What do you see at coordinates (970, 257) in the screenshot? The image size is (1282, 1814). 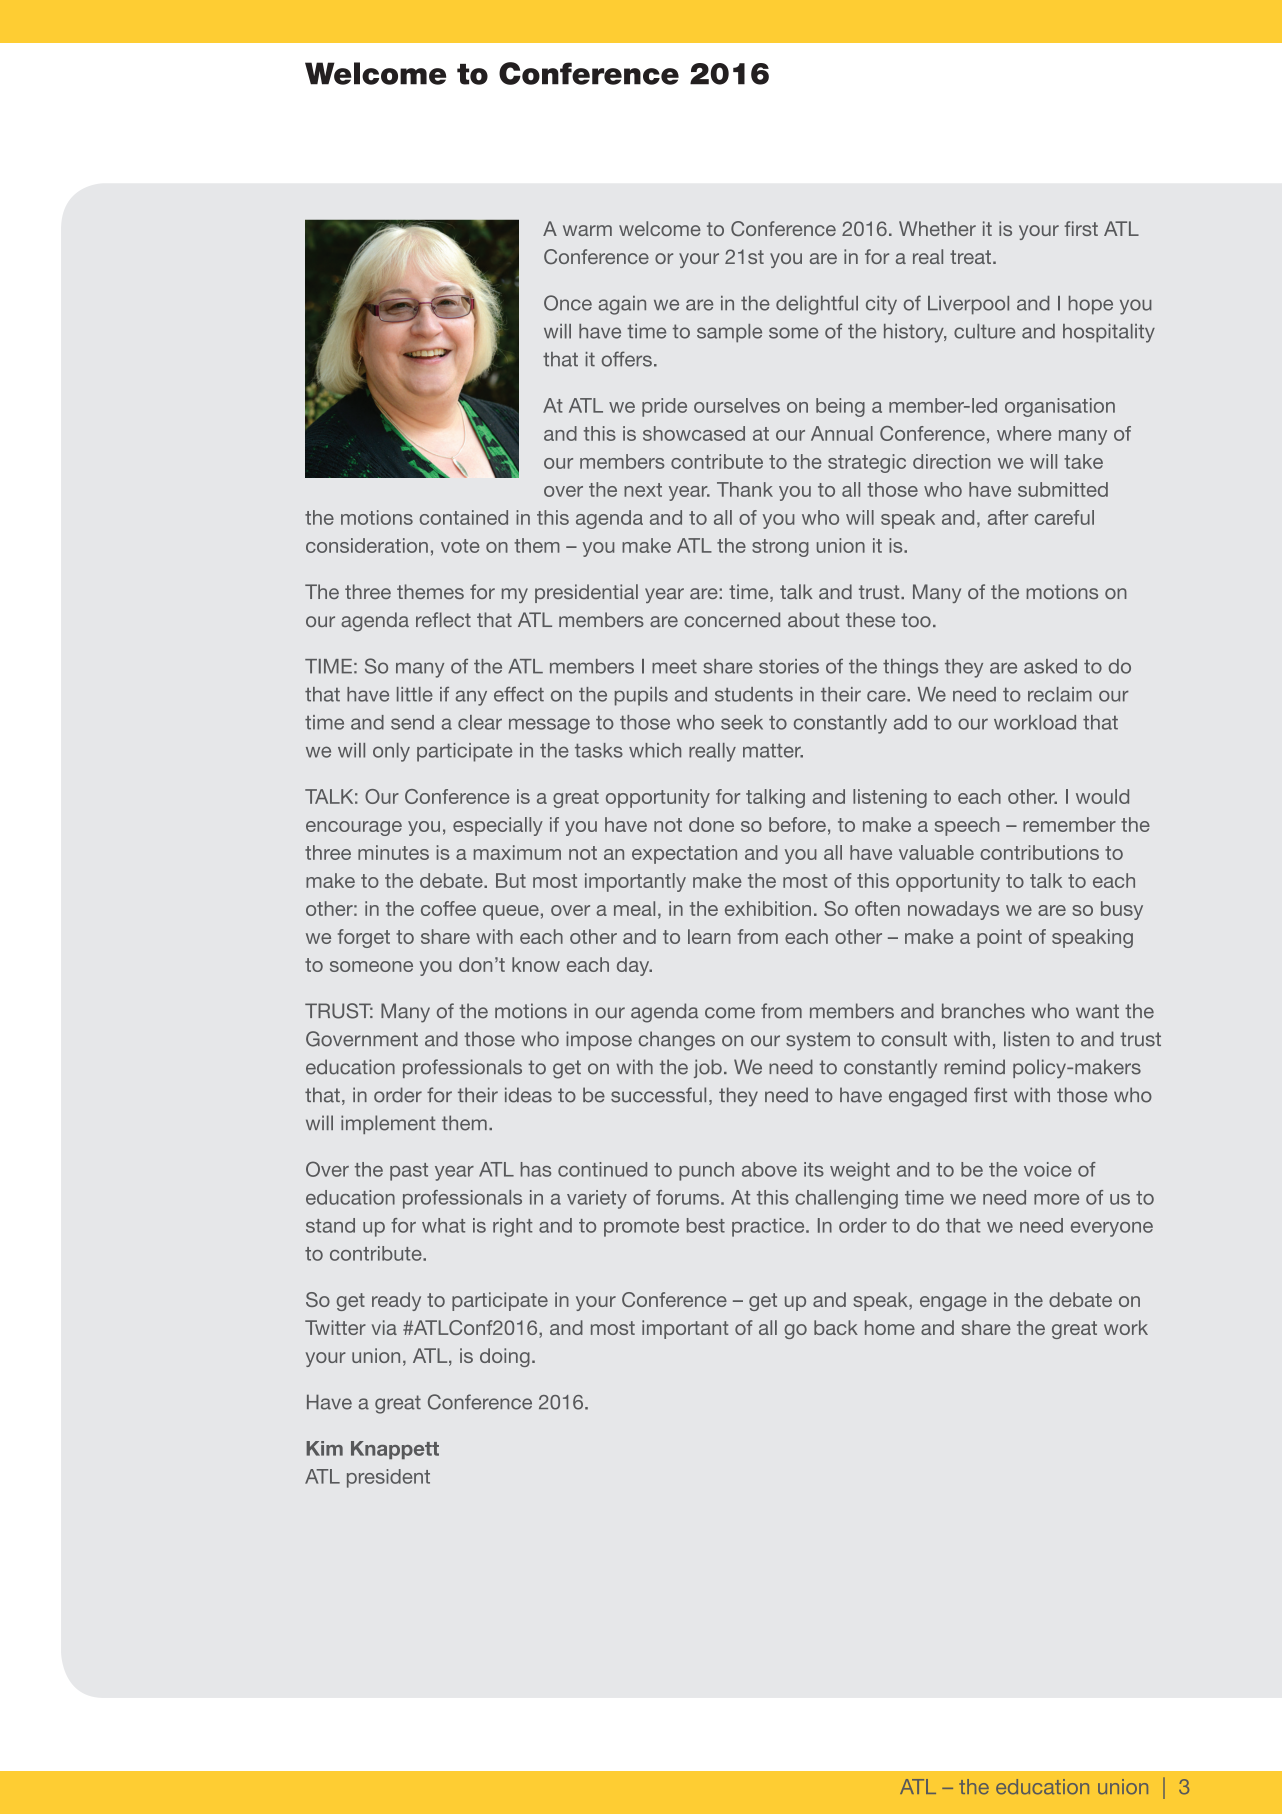 I see `treat` at bounding box center [970, 257].
